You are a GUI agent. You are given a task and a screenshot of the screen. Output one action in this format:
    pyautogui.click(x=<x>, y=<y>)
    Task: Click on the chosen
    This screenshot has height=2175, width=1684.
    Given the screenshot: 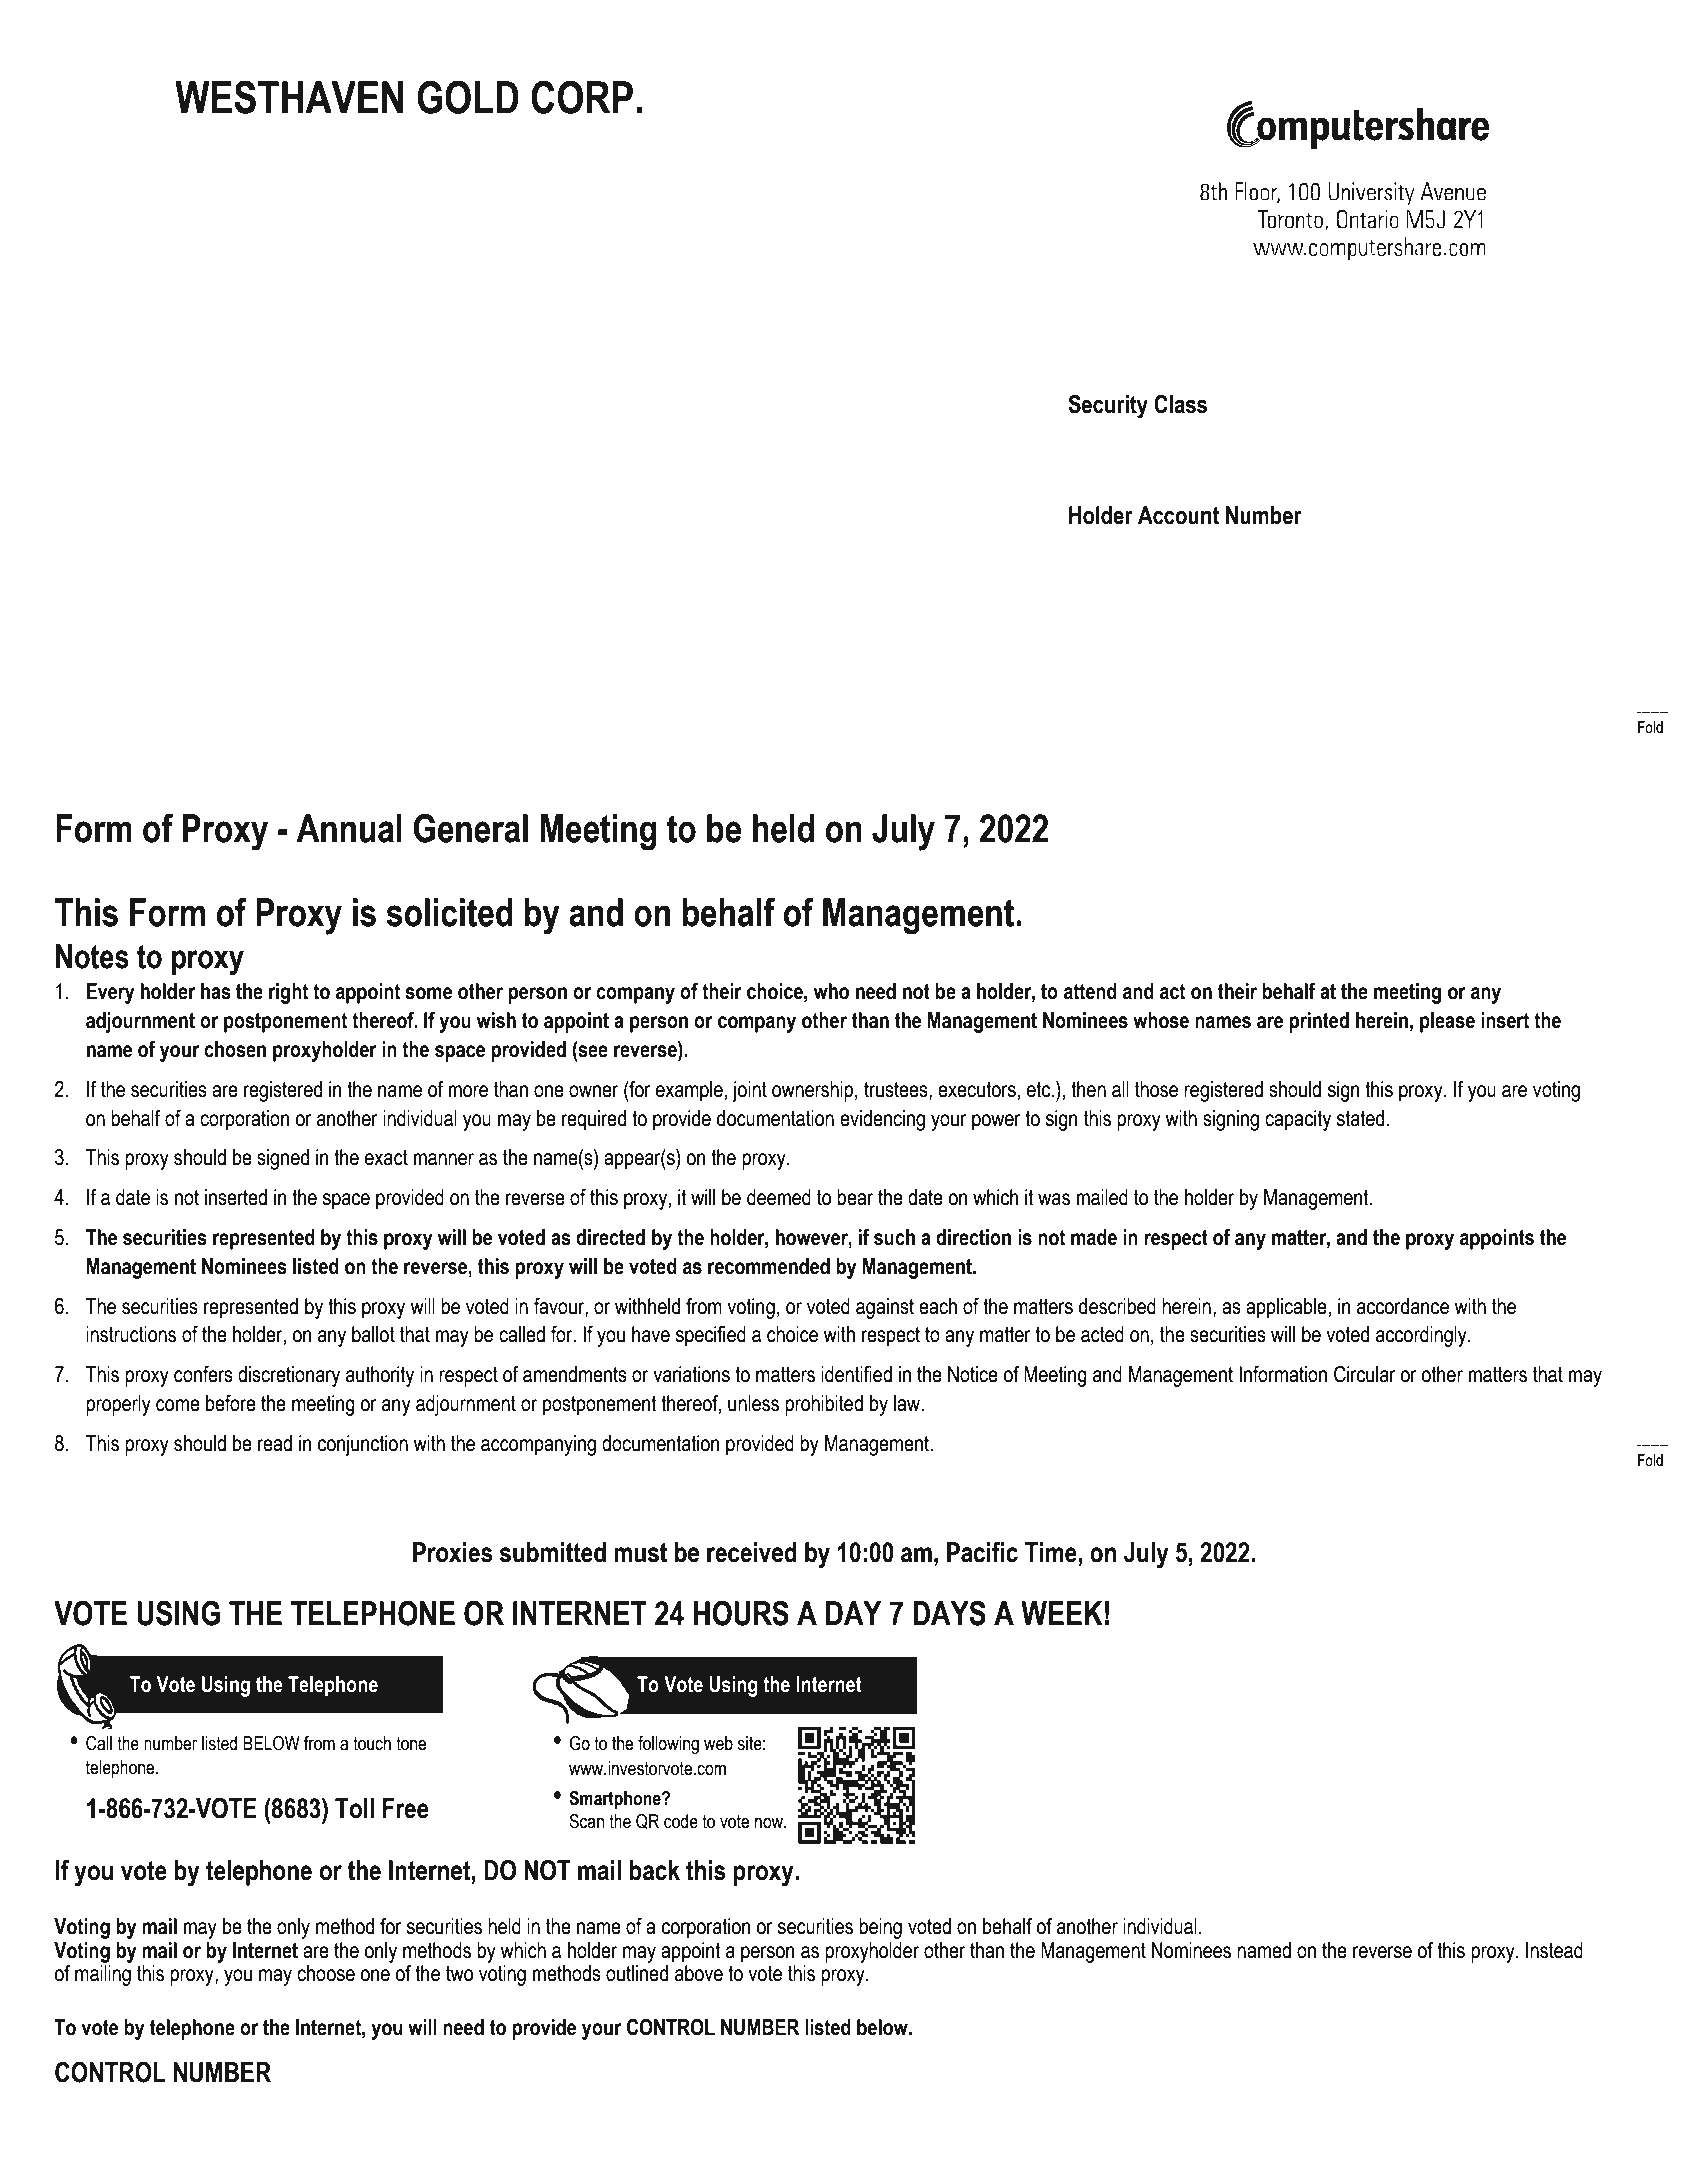 What is the action you would take?
    pyautogui.click(x=235, y=1049)
